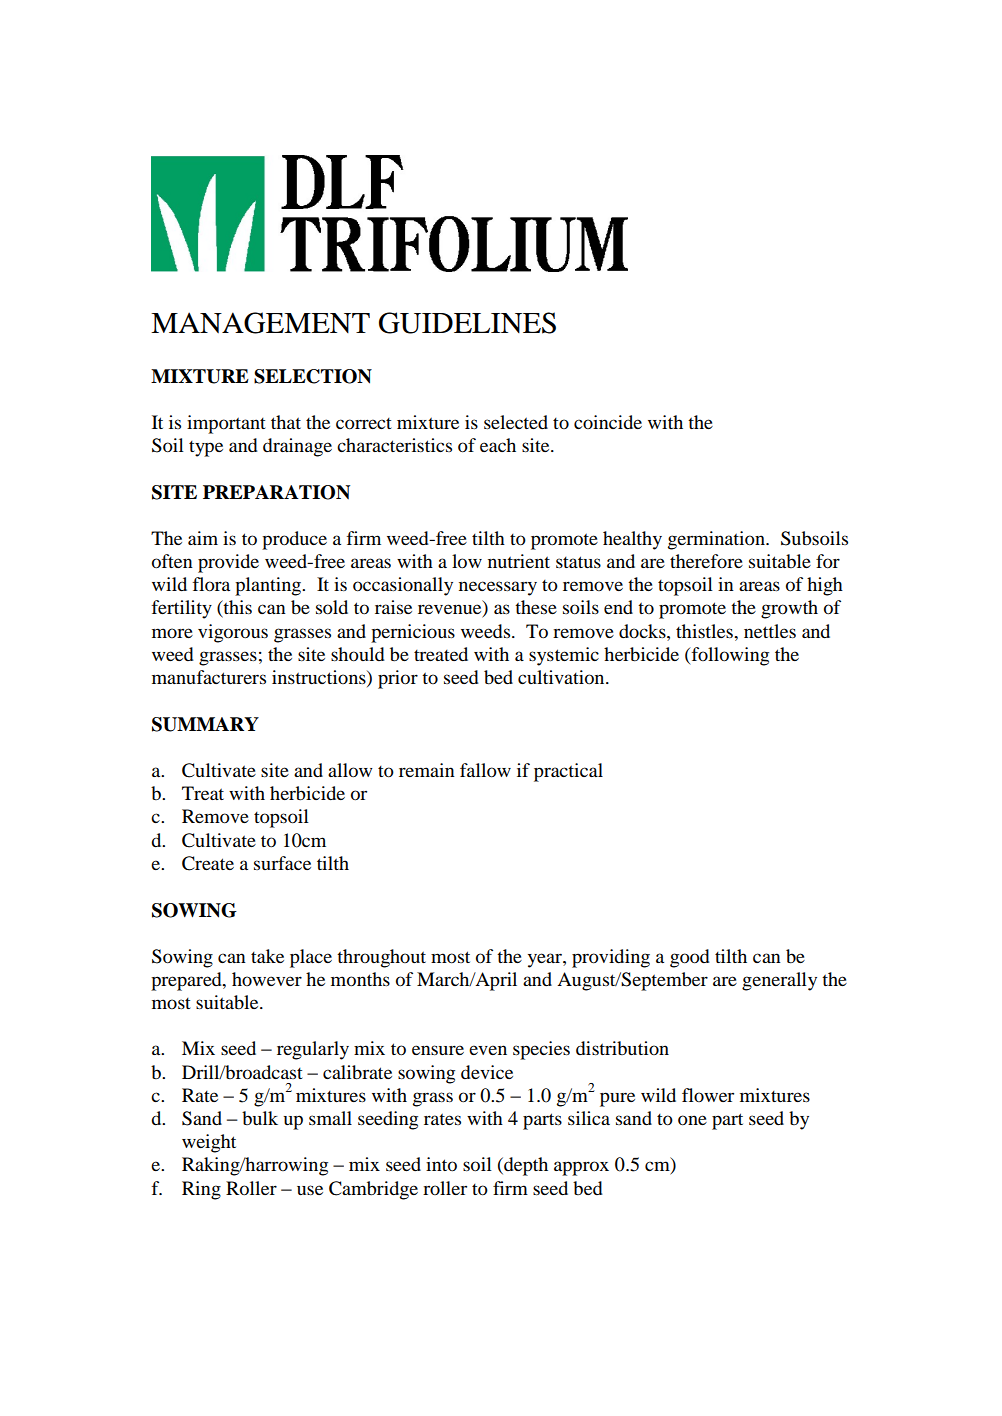 This image has width=1002, height=1416. What do you see at coordinates (608, 422) in the image?
I see `coincide` at bounding box center [608, 422].
